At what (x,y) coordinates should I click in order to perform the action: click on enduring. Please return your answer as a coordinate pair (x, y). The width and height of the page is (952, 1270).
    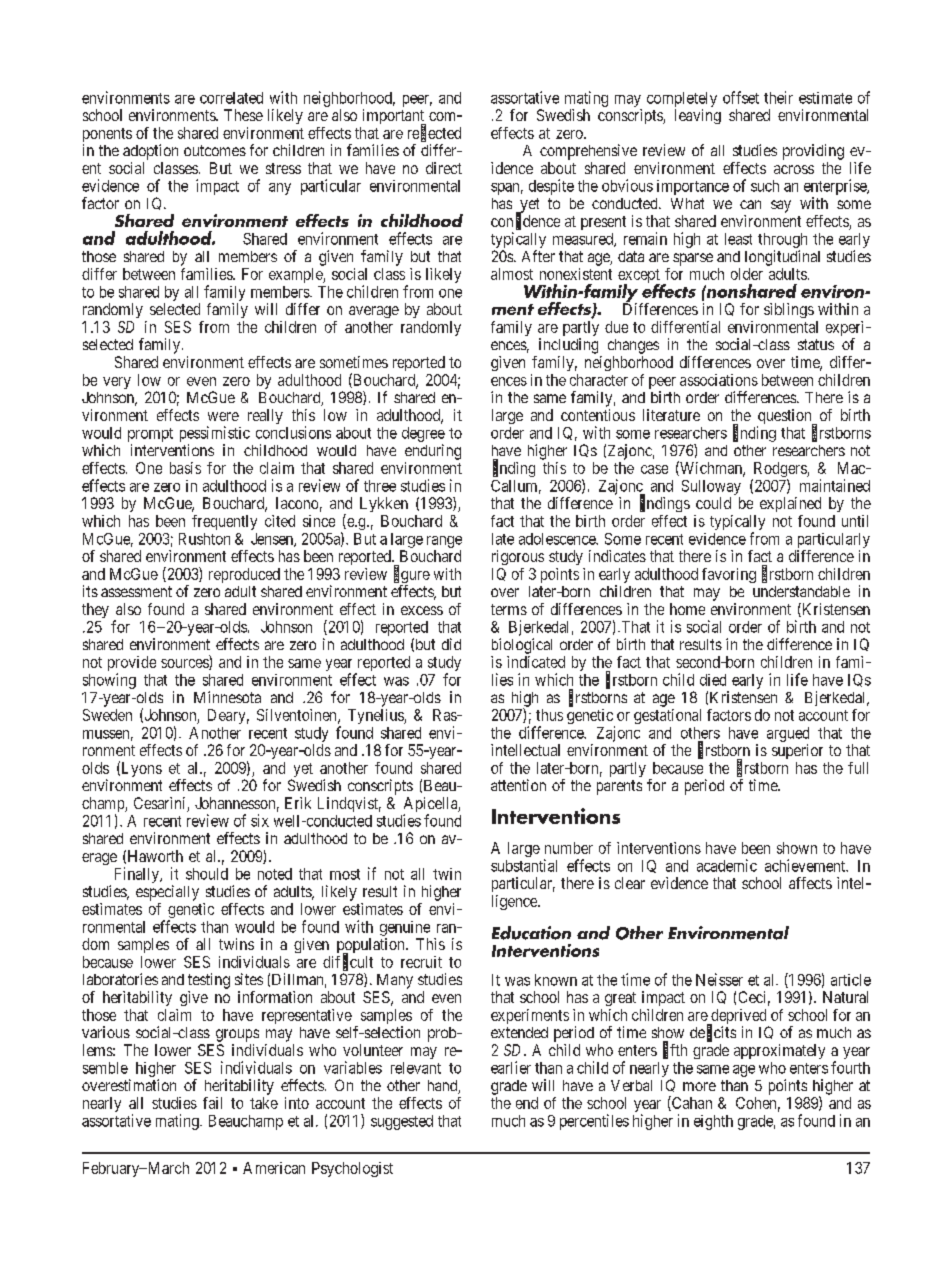
    Looking at the image, I should click on (433, 452).
